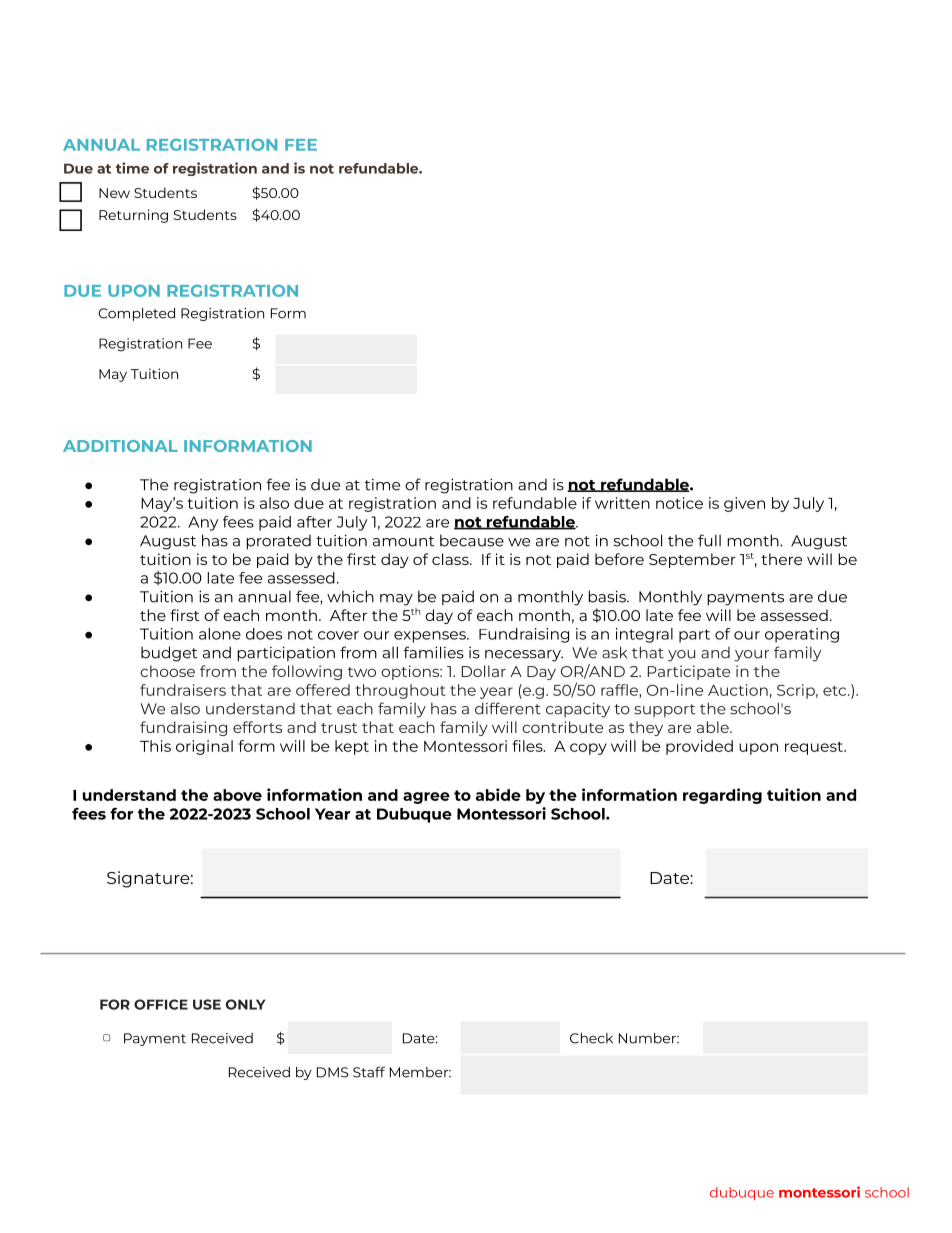 This screenshot has height=1233, width=952. What do you see at coordinates (744, 504) in the screenshot?
I see `given` at bounding box center [744, 504].
